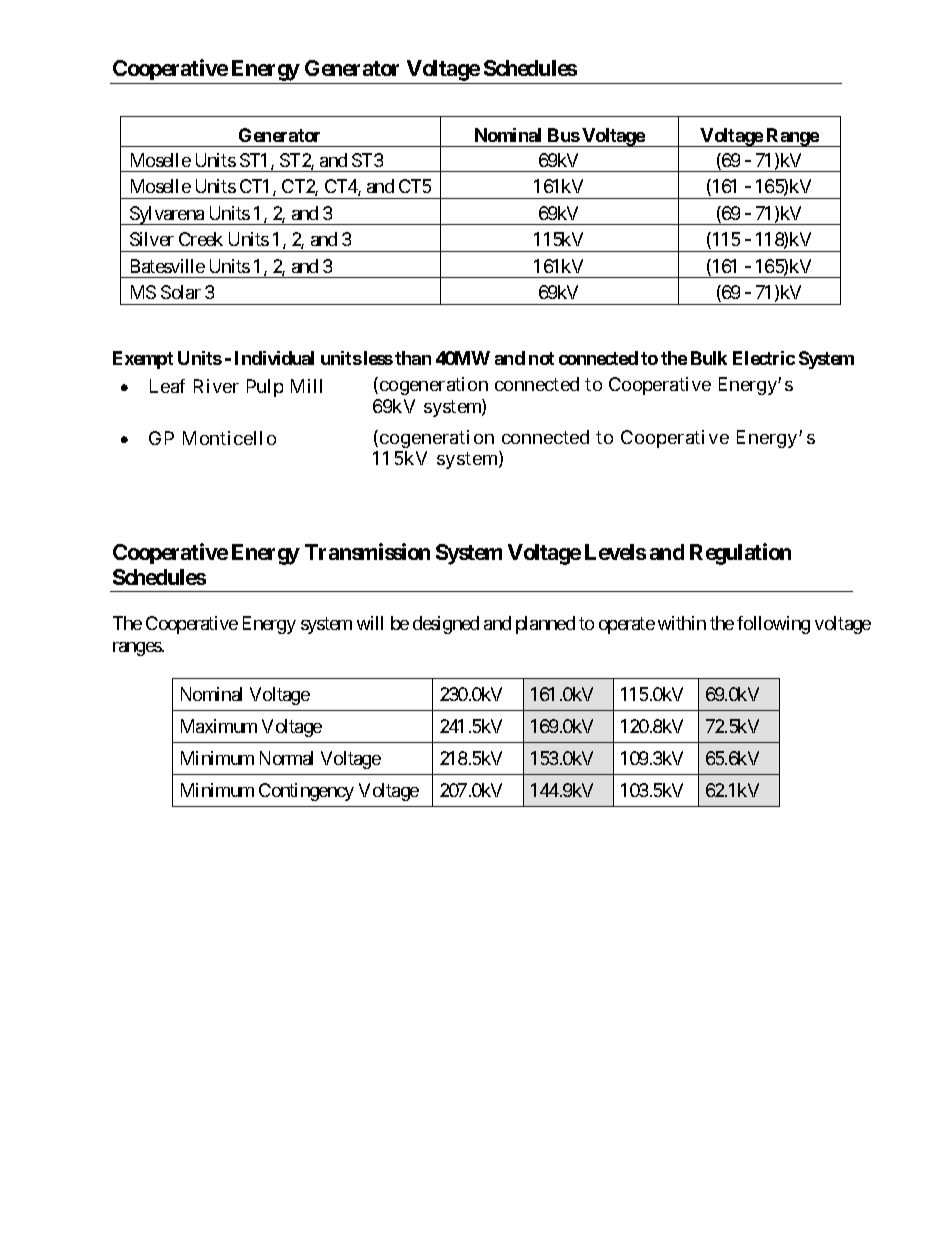  I want to click on Normal, so click(286, 758).
